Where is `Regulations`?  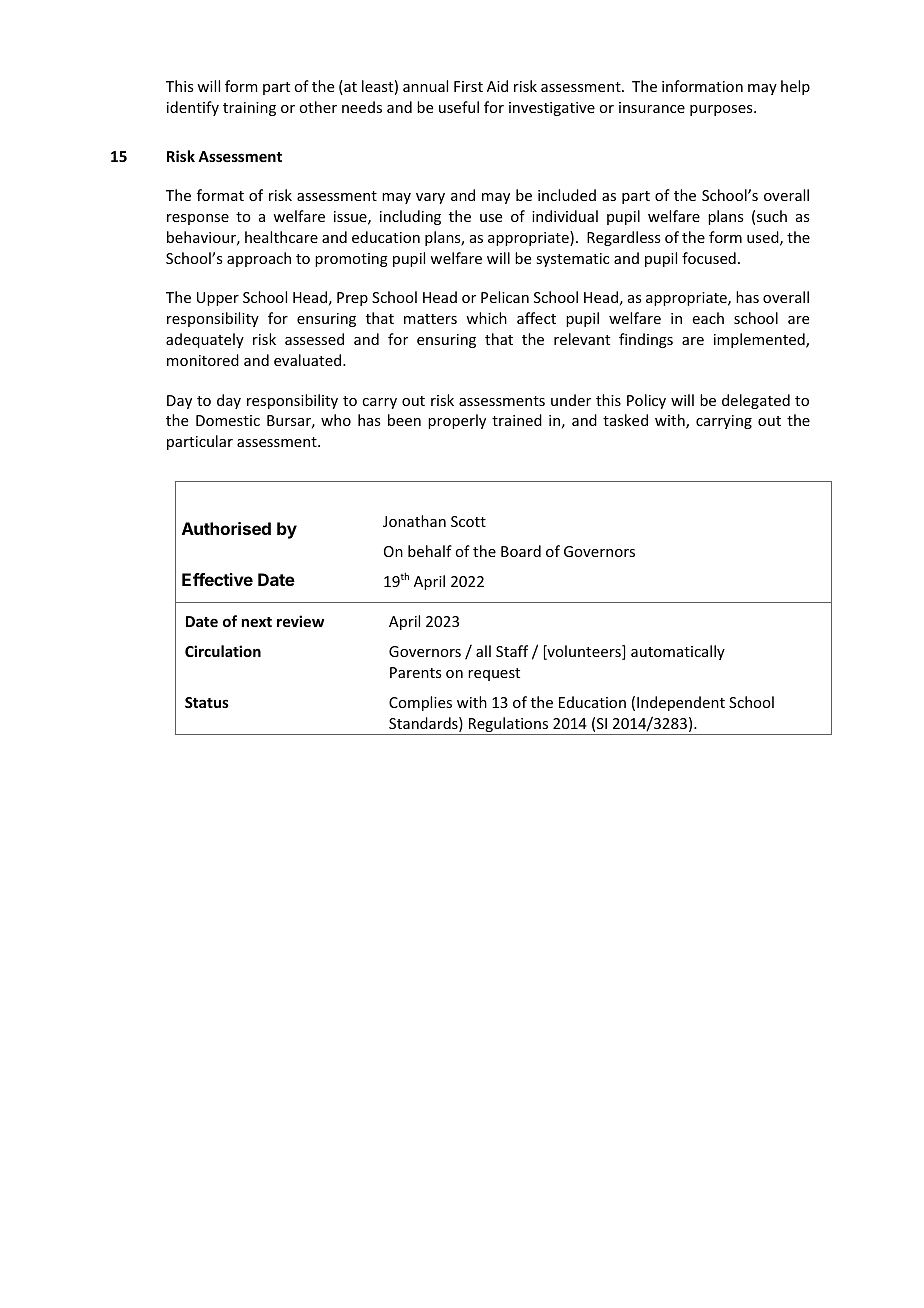 Regulations is located at coordinates (509, 726).
